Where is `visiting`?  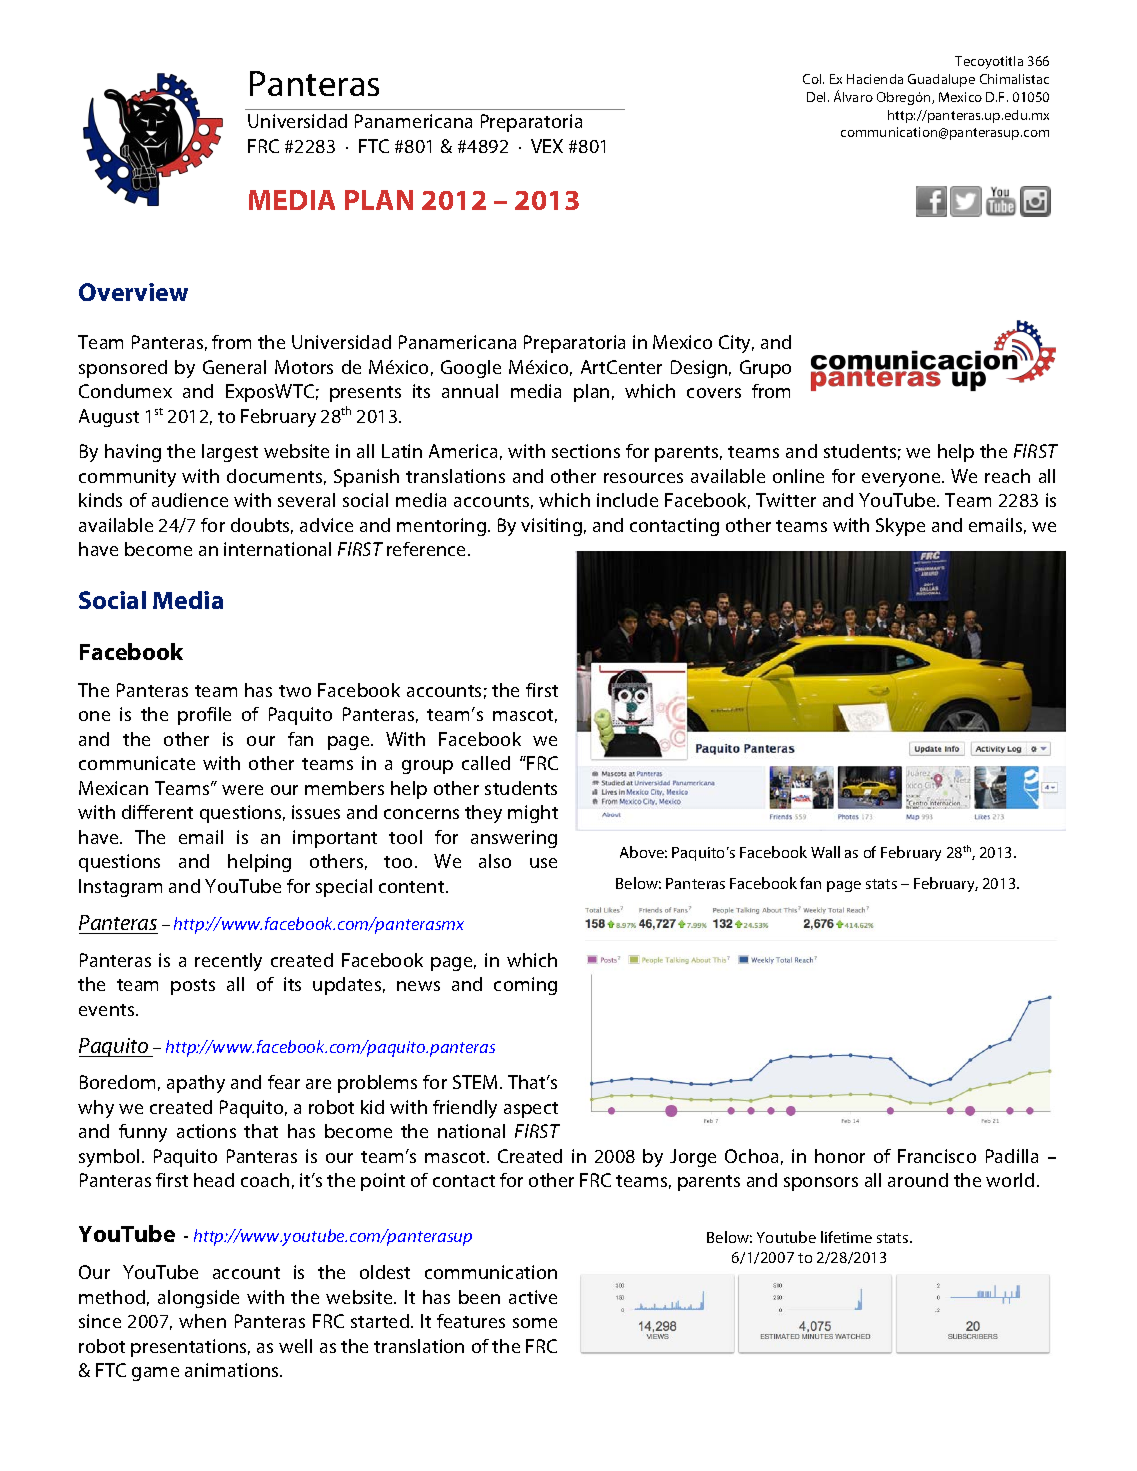 visiting is located at coordinates (551, 527).
